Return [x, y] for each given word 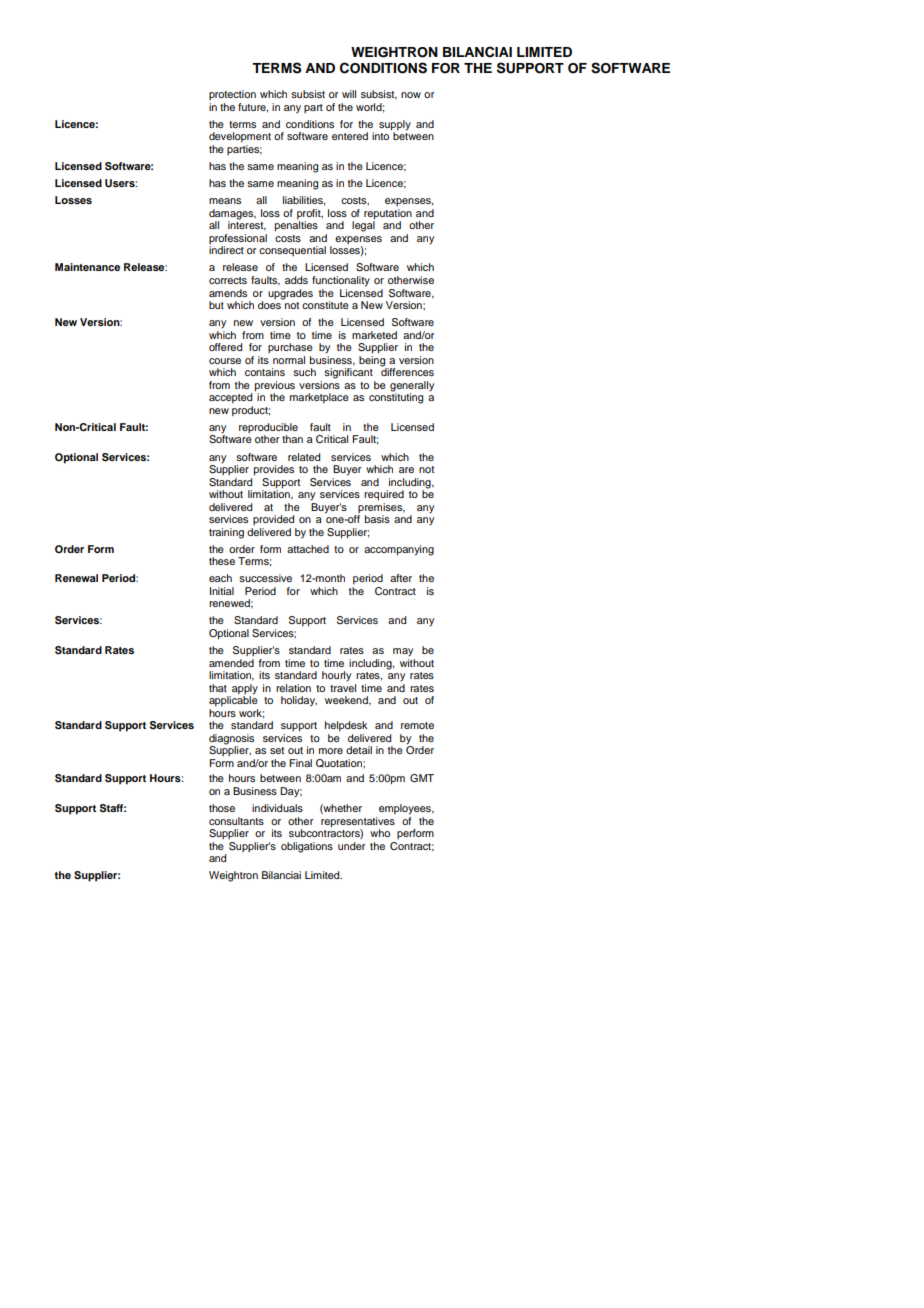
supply [395, 125]
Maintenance [87, 267]
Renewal [76, 578]
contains [265, 372]
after [401, 578]
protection [232, 95]
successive [265, 578]
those [222, 808]
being [373, 362]
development [240, 137]
